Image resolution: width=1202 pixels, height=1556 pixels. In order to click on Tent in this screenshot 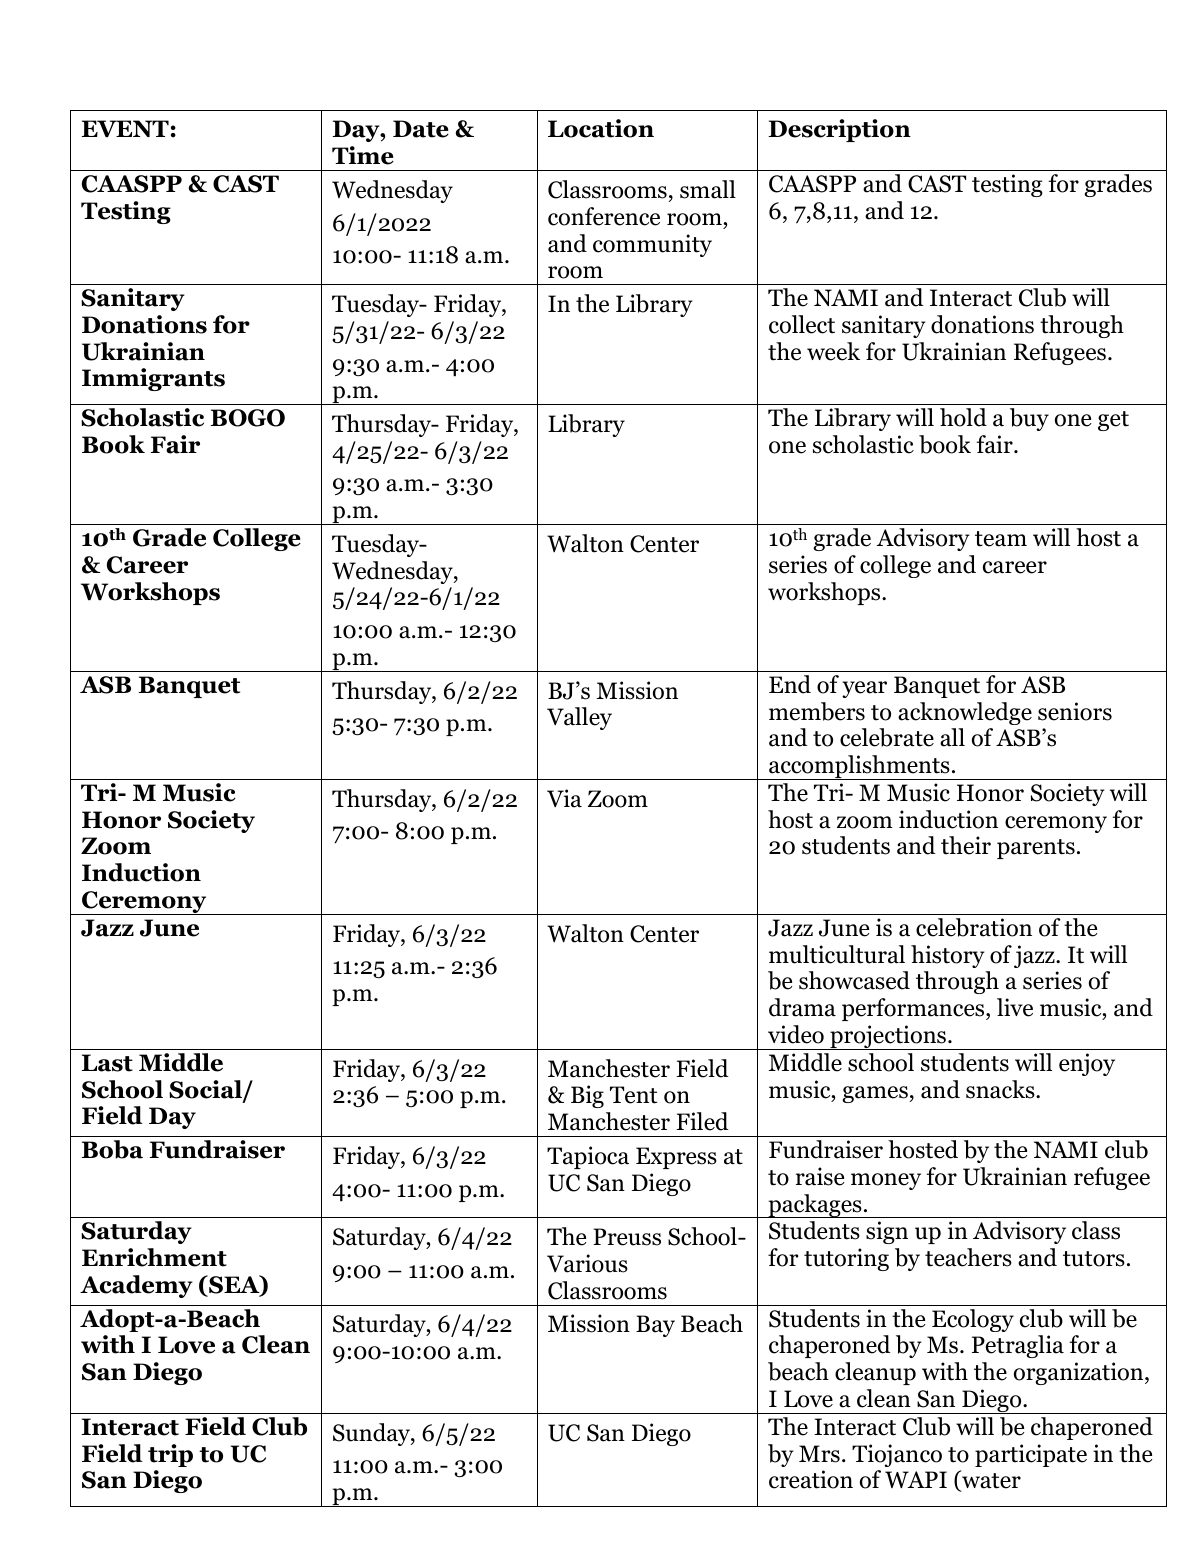, I will do `click(634, 1095)`.
